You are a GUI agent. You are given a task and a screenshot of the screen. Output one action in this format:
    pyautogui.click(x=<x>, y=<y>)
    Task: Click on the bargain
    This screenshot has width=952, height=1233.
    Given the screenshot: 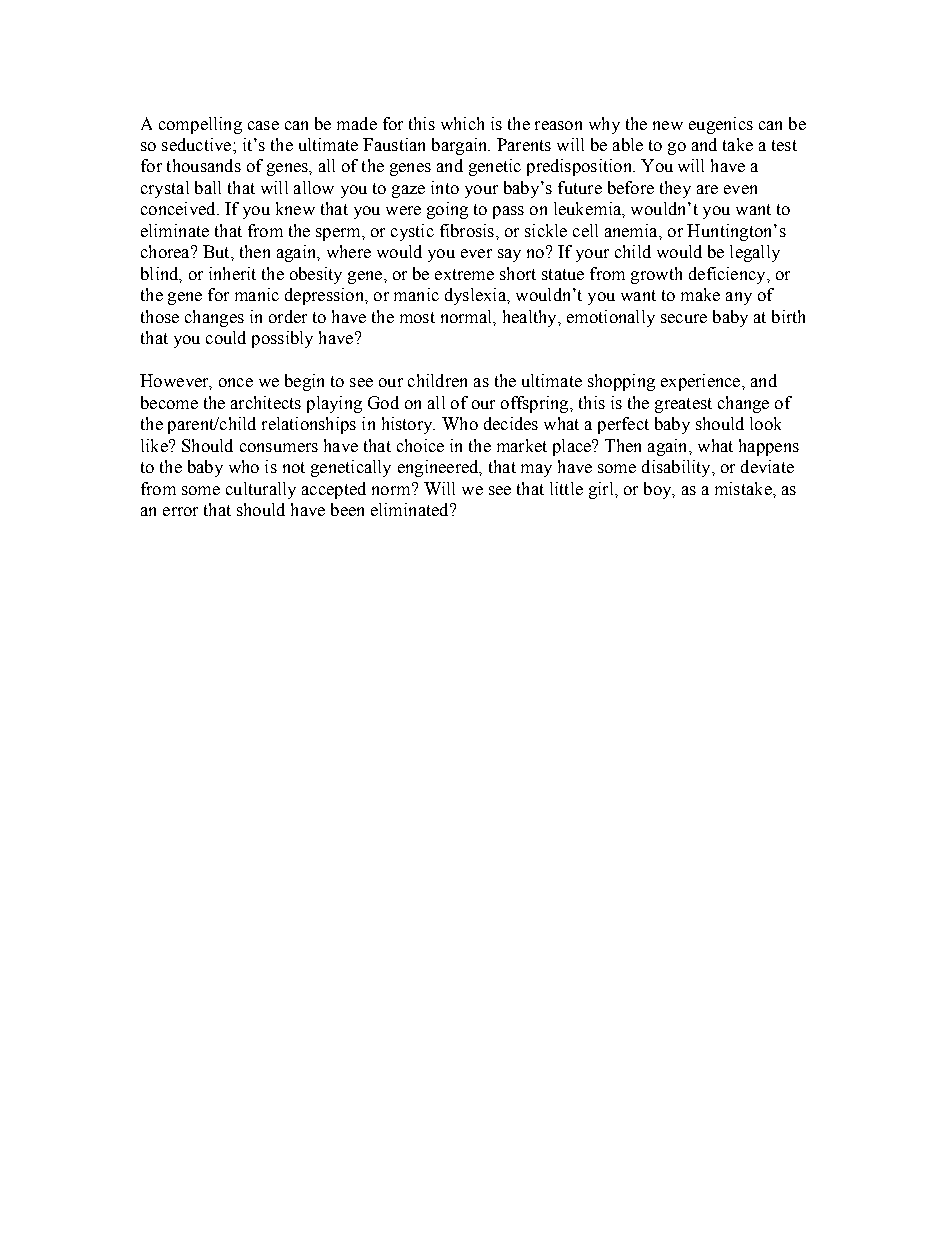 What is the action you would take?
    pyautogui.click(x=461, y=146)
